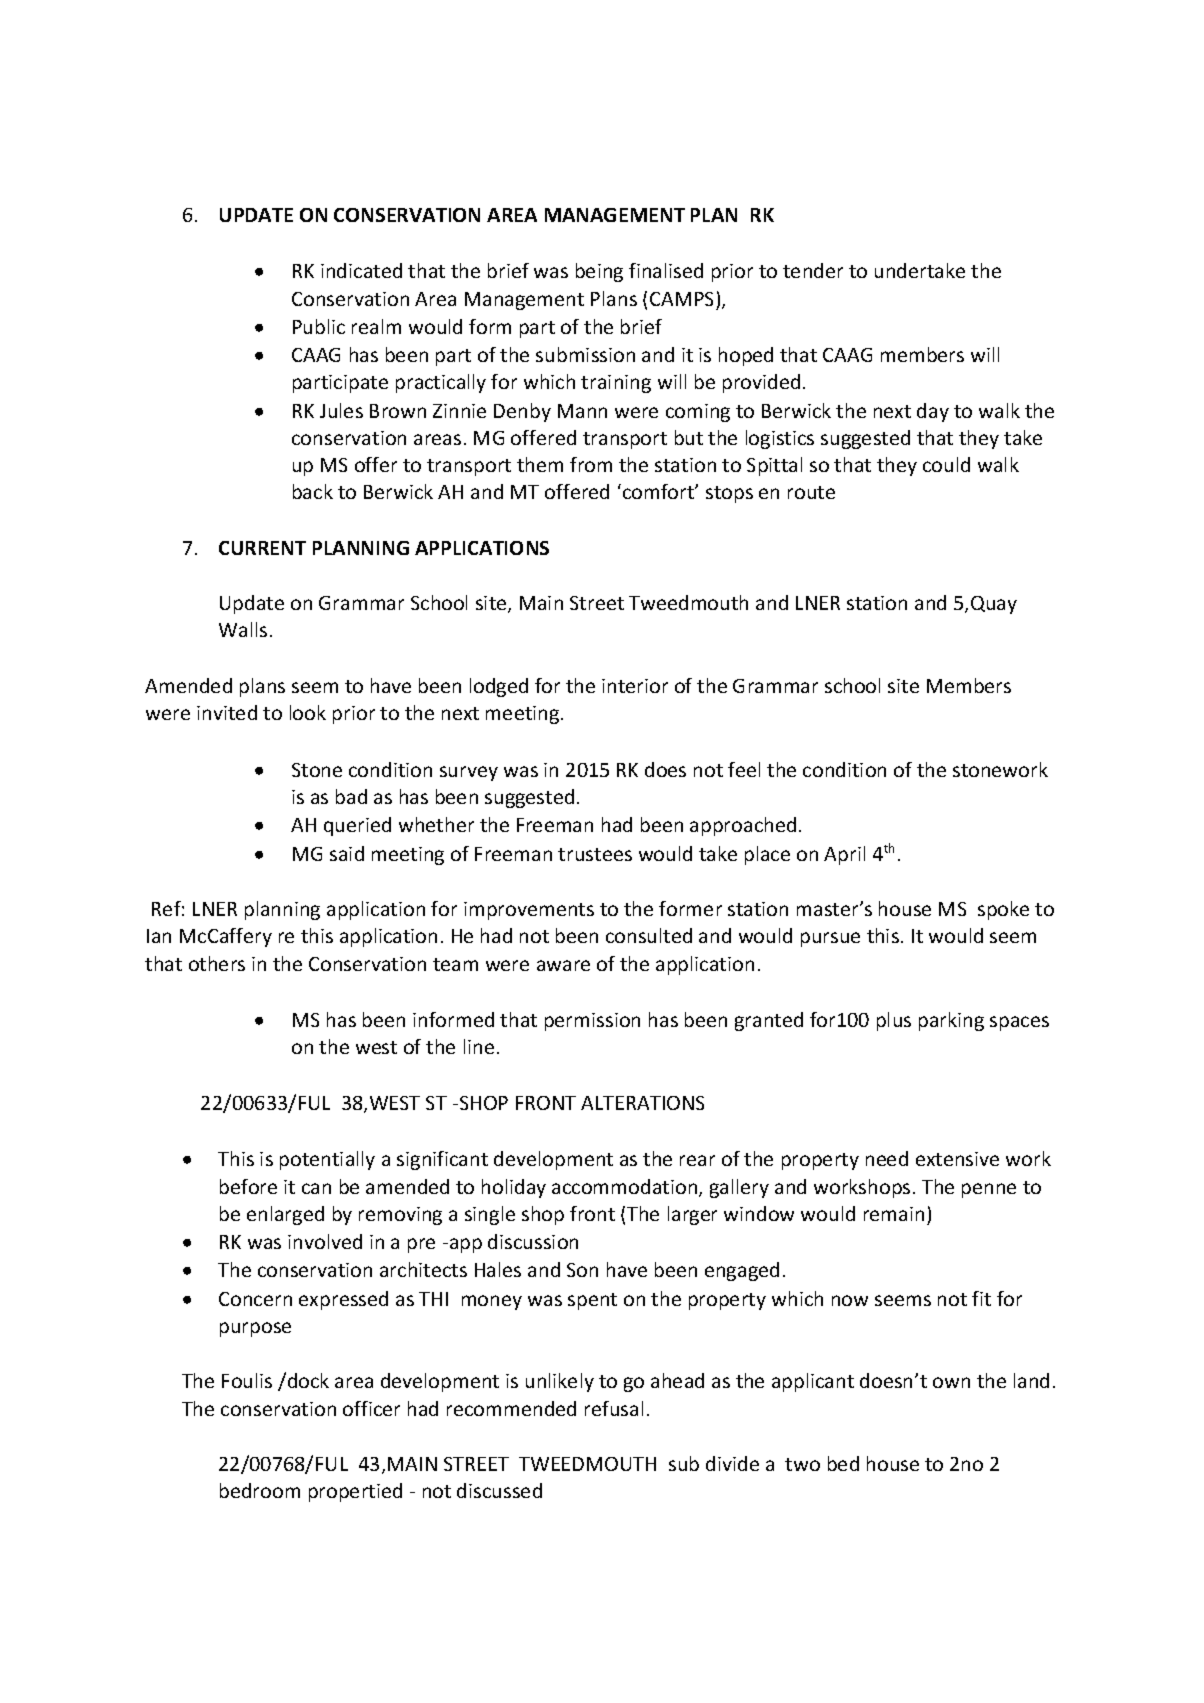 Image resolution: width=1204 pixels, height=1703 pixels. I want to click on trustees, so click(595, 854).
